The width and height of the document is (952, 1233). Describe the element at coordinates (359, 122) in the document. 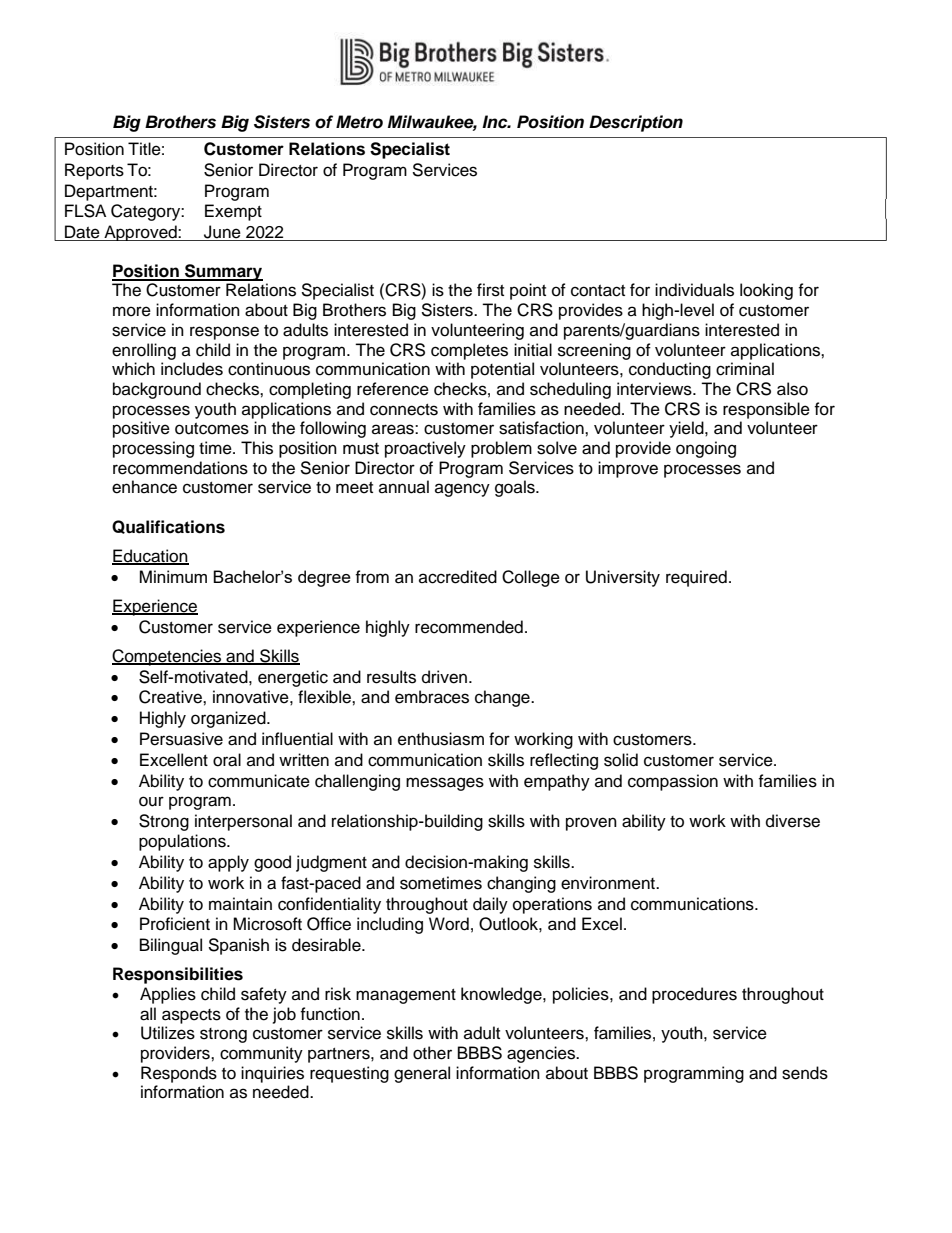

I see `Metro` at that location.
